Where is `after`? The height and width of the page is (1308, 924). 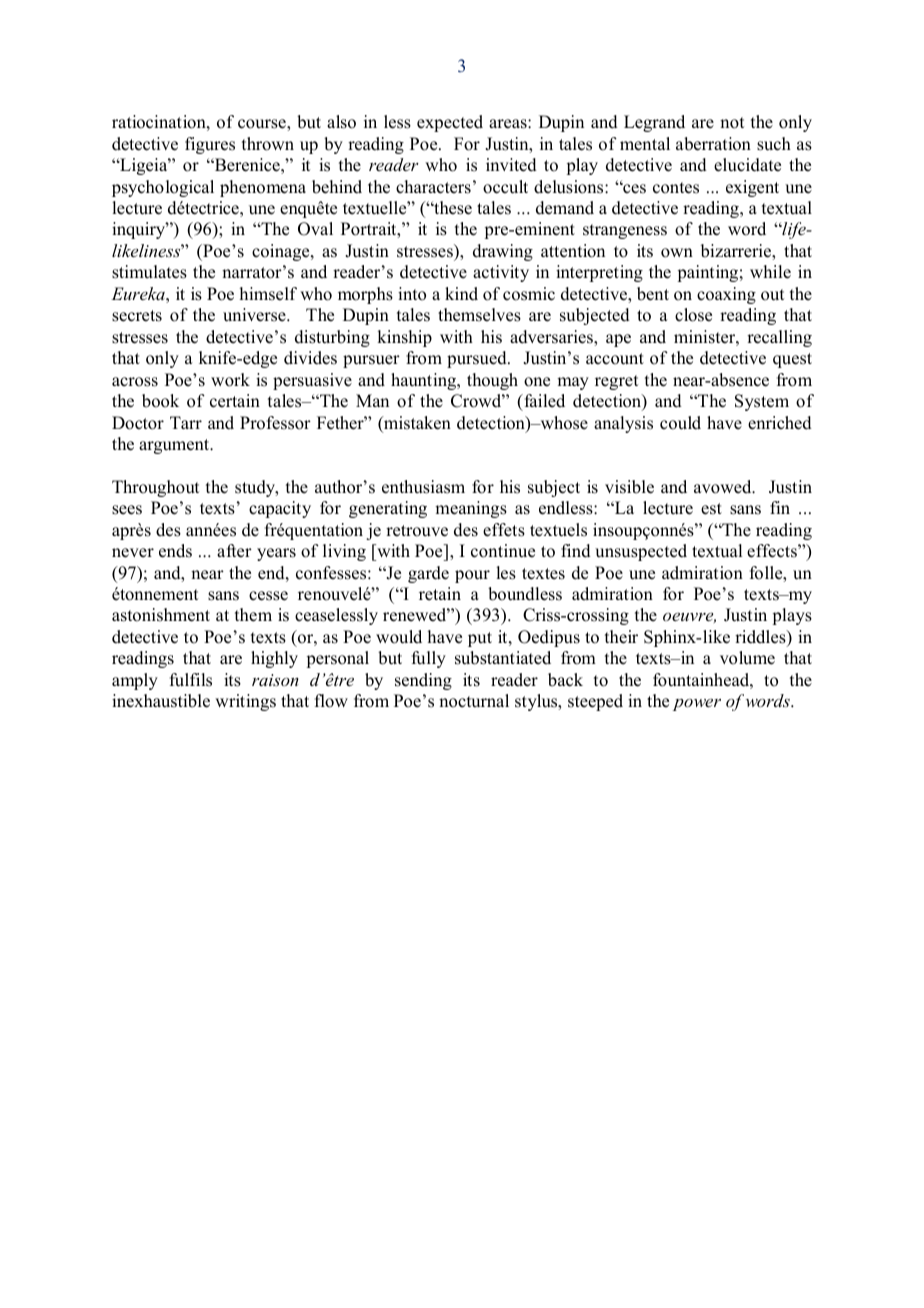
after is located at coordinates (234, 551).
